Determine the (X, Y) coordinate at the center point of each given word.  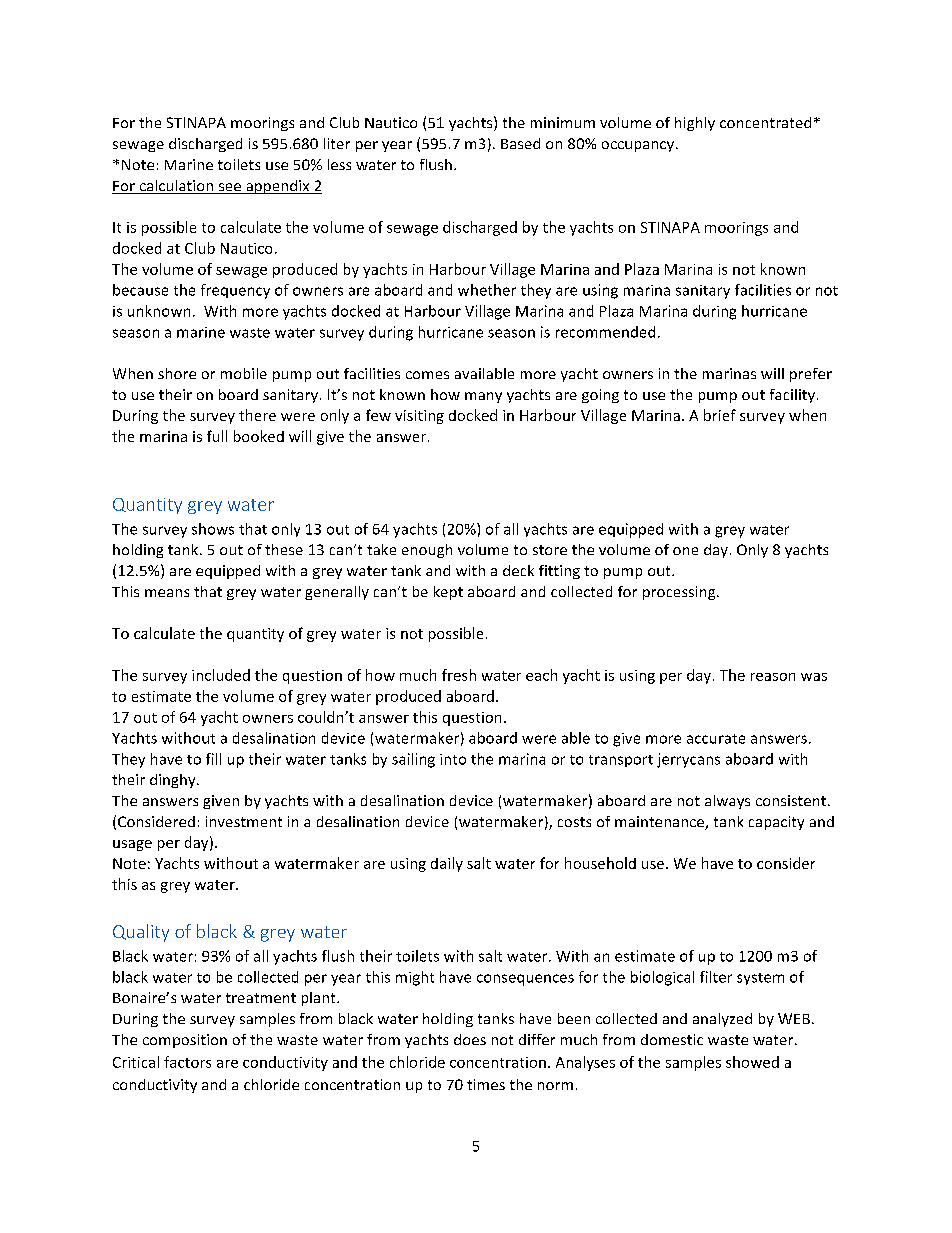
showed (752, 1062)
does (470, 1039)
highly (695, 124)
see (229, 188)
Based (520, 143)
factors (187, 1062)
